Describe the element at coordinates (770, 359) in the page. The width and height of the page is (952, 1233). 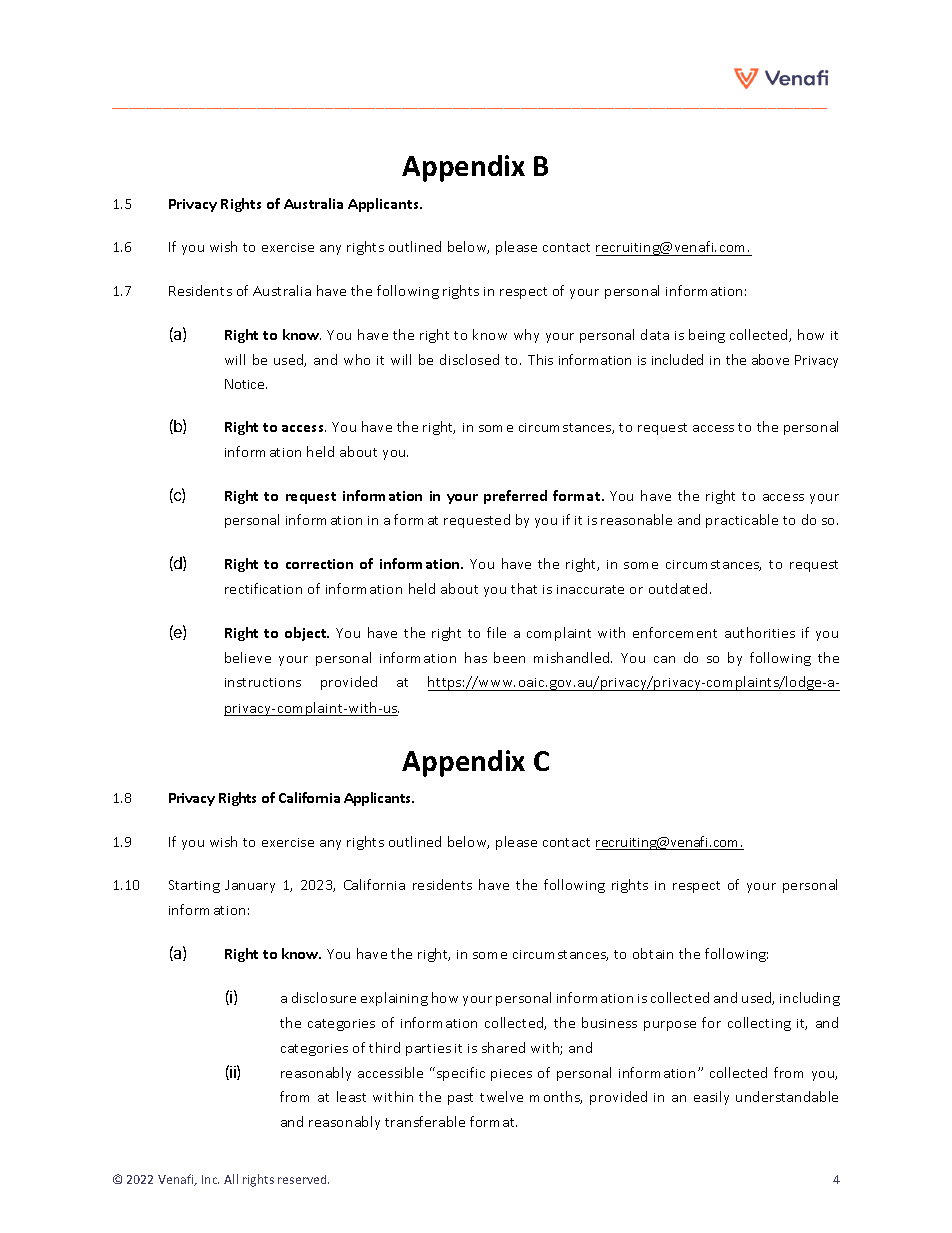
I see `above` at that location.
